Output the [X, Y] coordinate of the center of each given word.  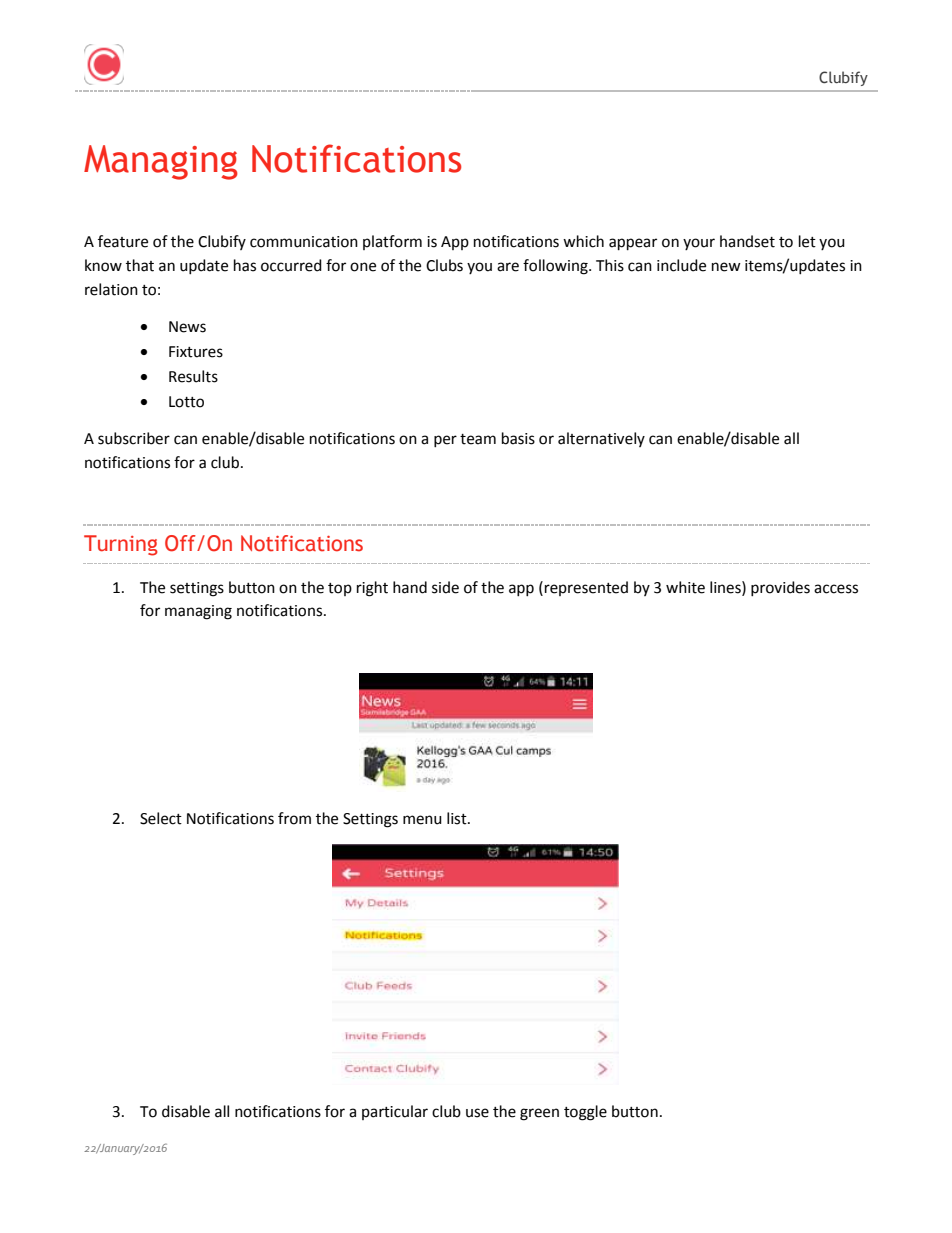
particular [395, 1112]
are [508, 267]
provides [780, 588]
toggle [585, 1113]
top [340, 589]
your [699, 244]
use [477, 1113]
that [140, 265]
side [445, 587]
